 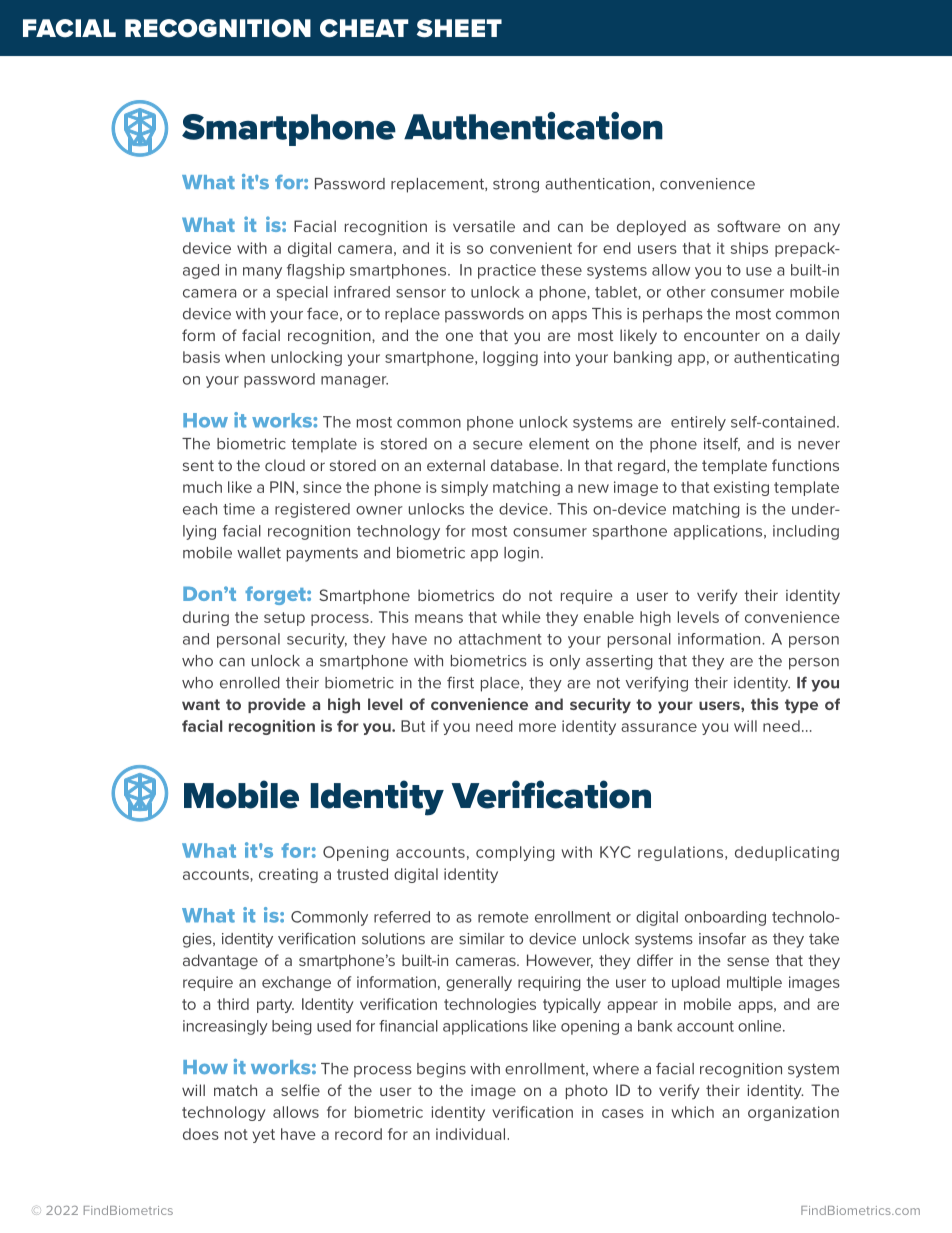 I want to click on creating, so click(x=288, y=875).
